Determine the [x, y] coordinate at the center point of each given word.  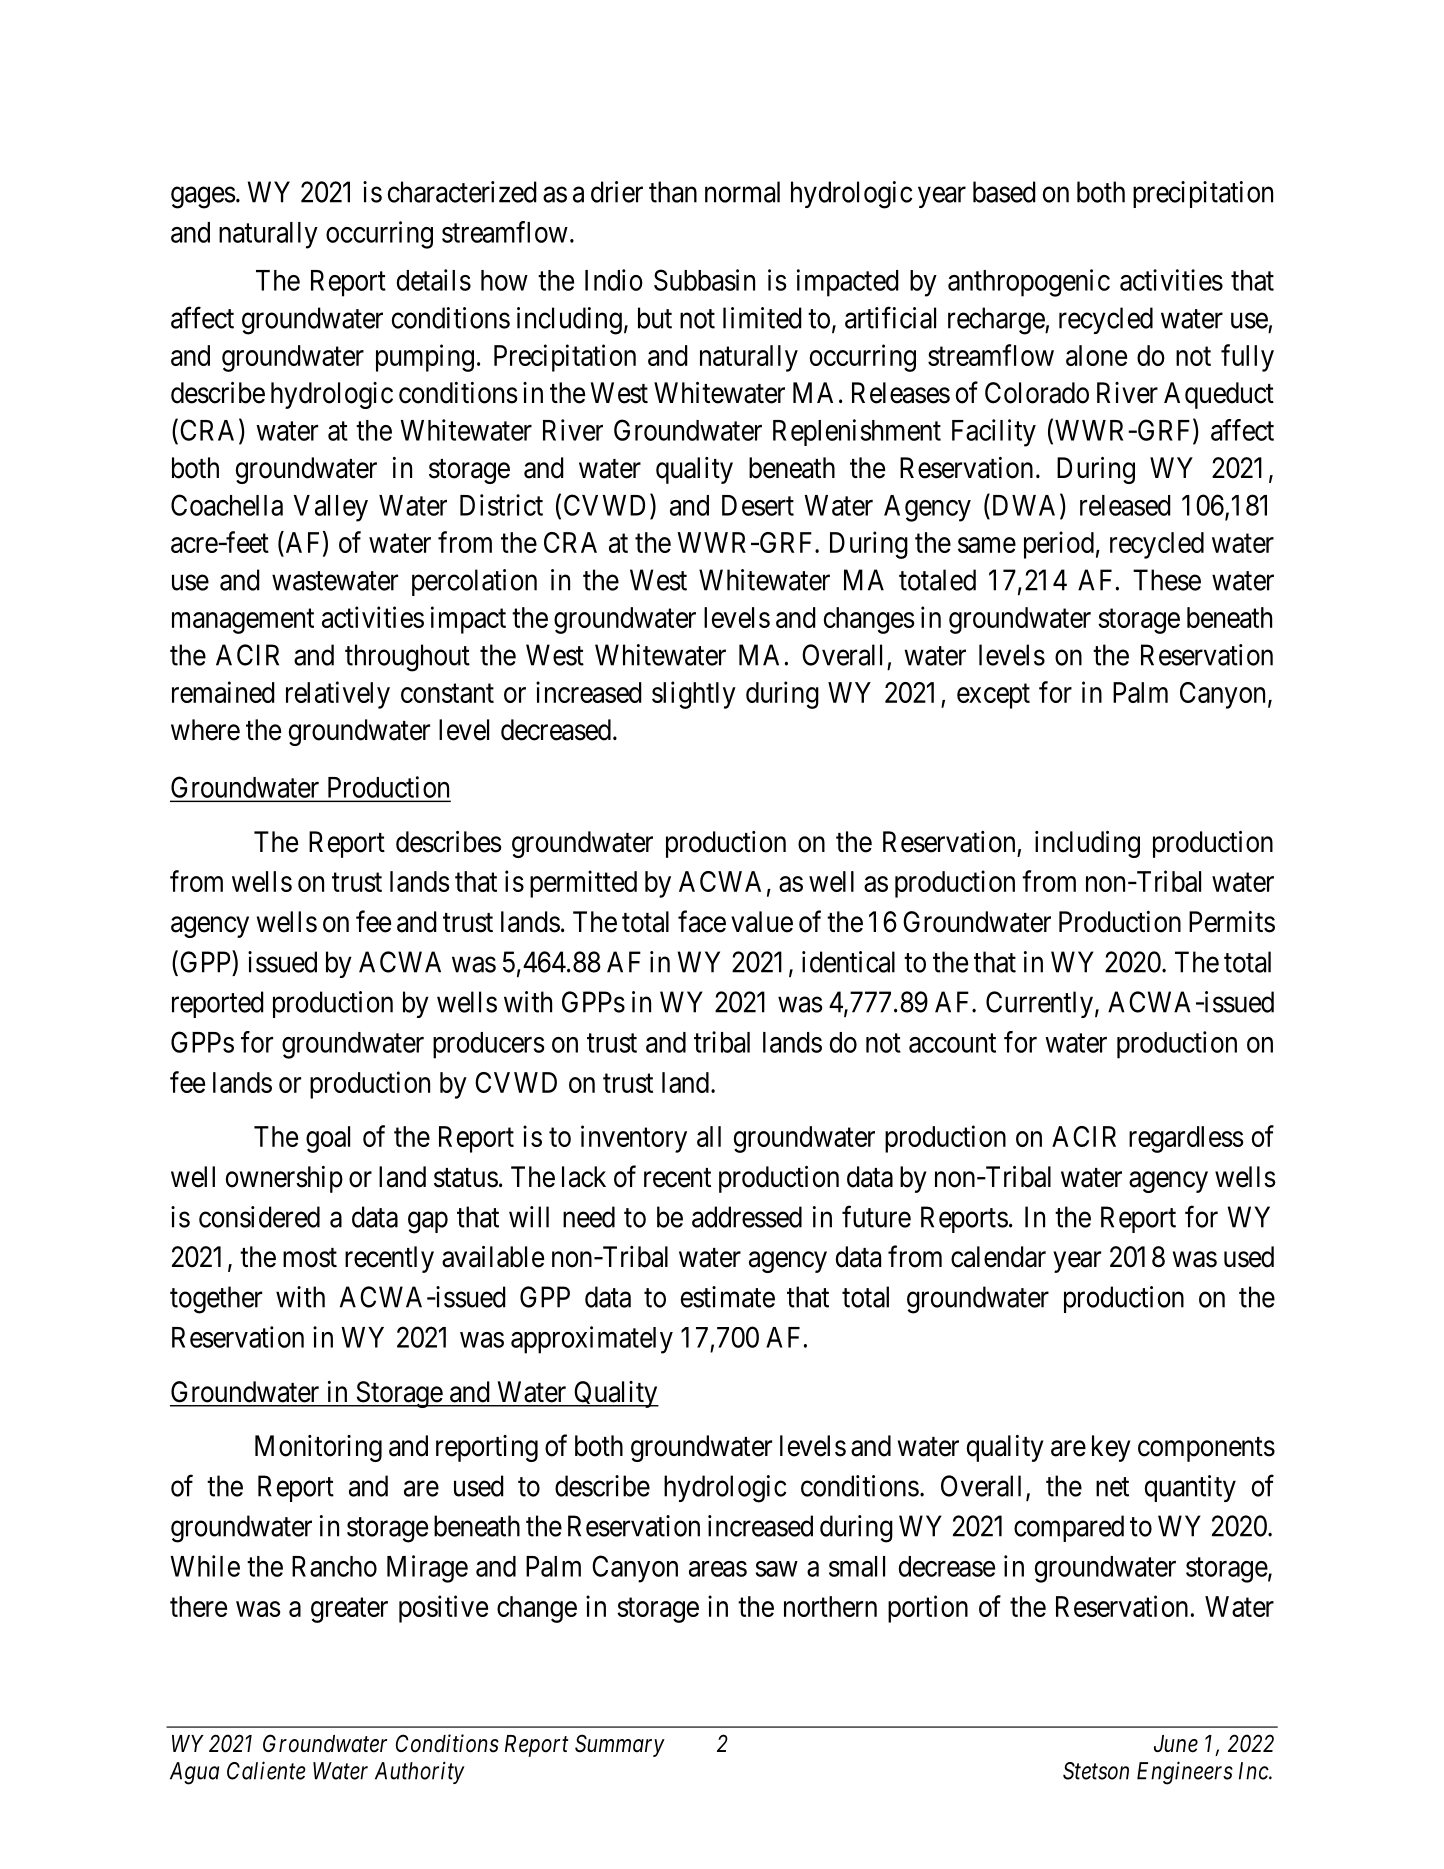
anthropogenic [1029, 283]
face [702, 921]
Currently [1039, 1004]
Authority [420, 1772]
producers [488, 1045]
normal [742, 192]
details [434, 280]
